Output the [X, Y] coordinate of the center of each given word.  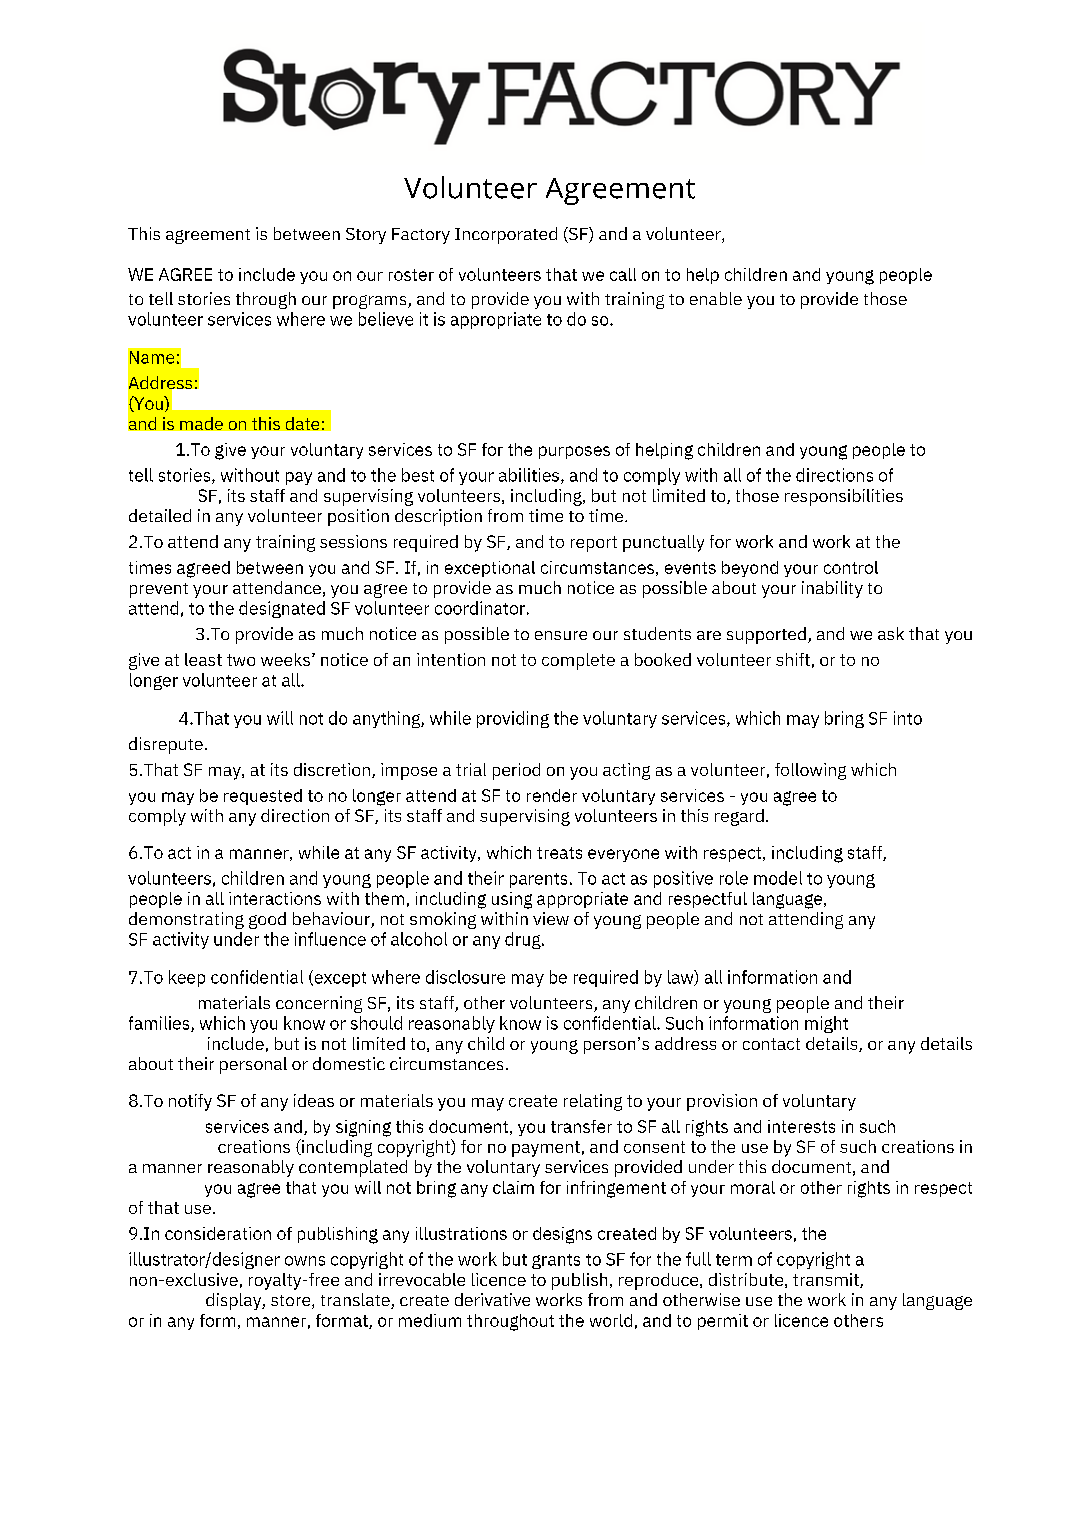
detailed [160, 515]
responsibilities [844, 497]
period [516, 771]
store [292, 1302]
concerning [319, 1004]
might [826, 1024]
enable [716, 298]
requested [263, 797]
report [594, 544]
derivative [492, 1299]
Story [366, 236]
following [810, 771]
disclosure [465, 977]
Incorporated [506, 235]
